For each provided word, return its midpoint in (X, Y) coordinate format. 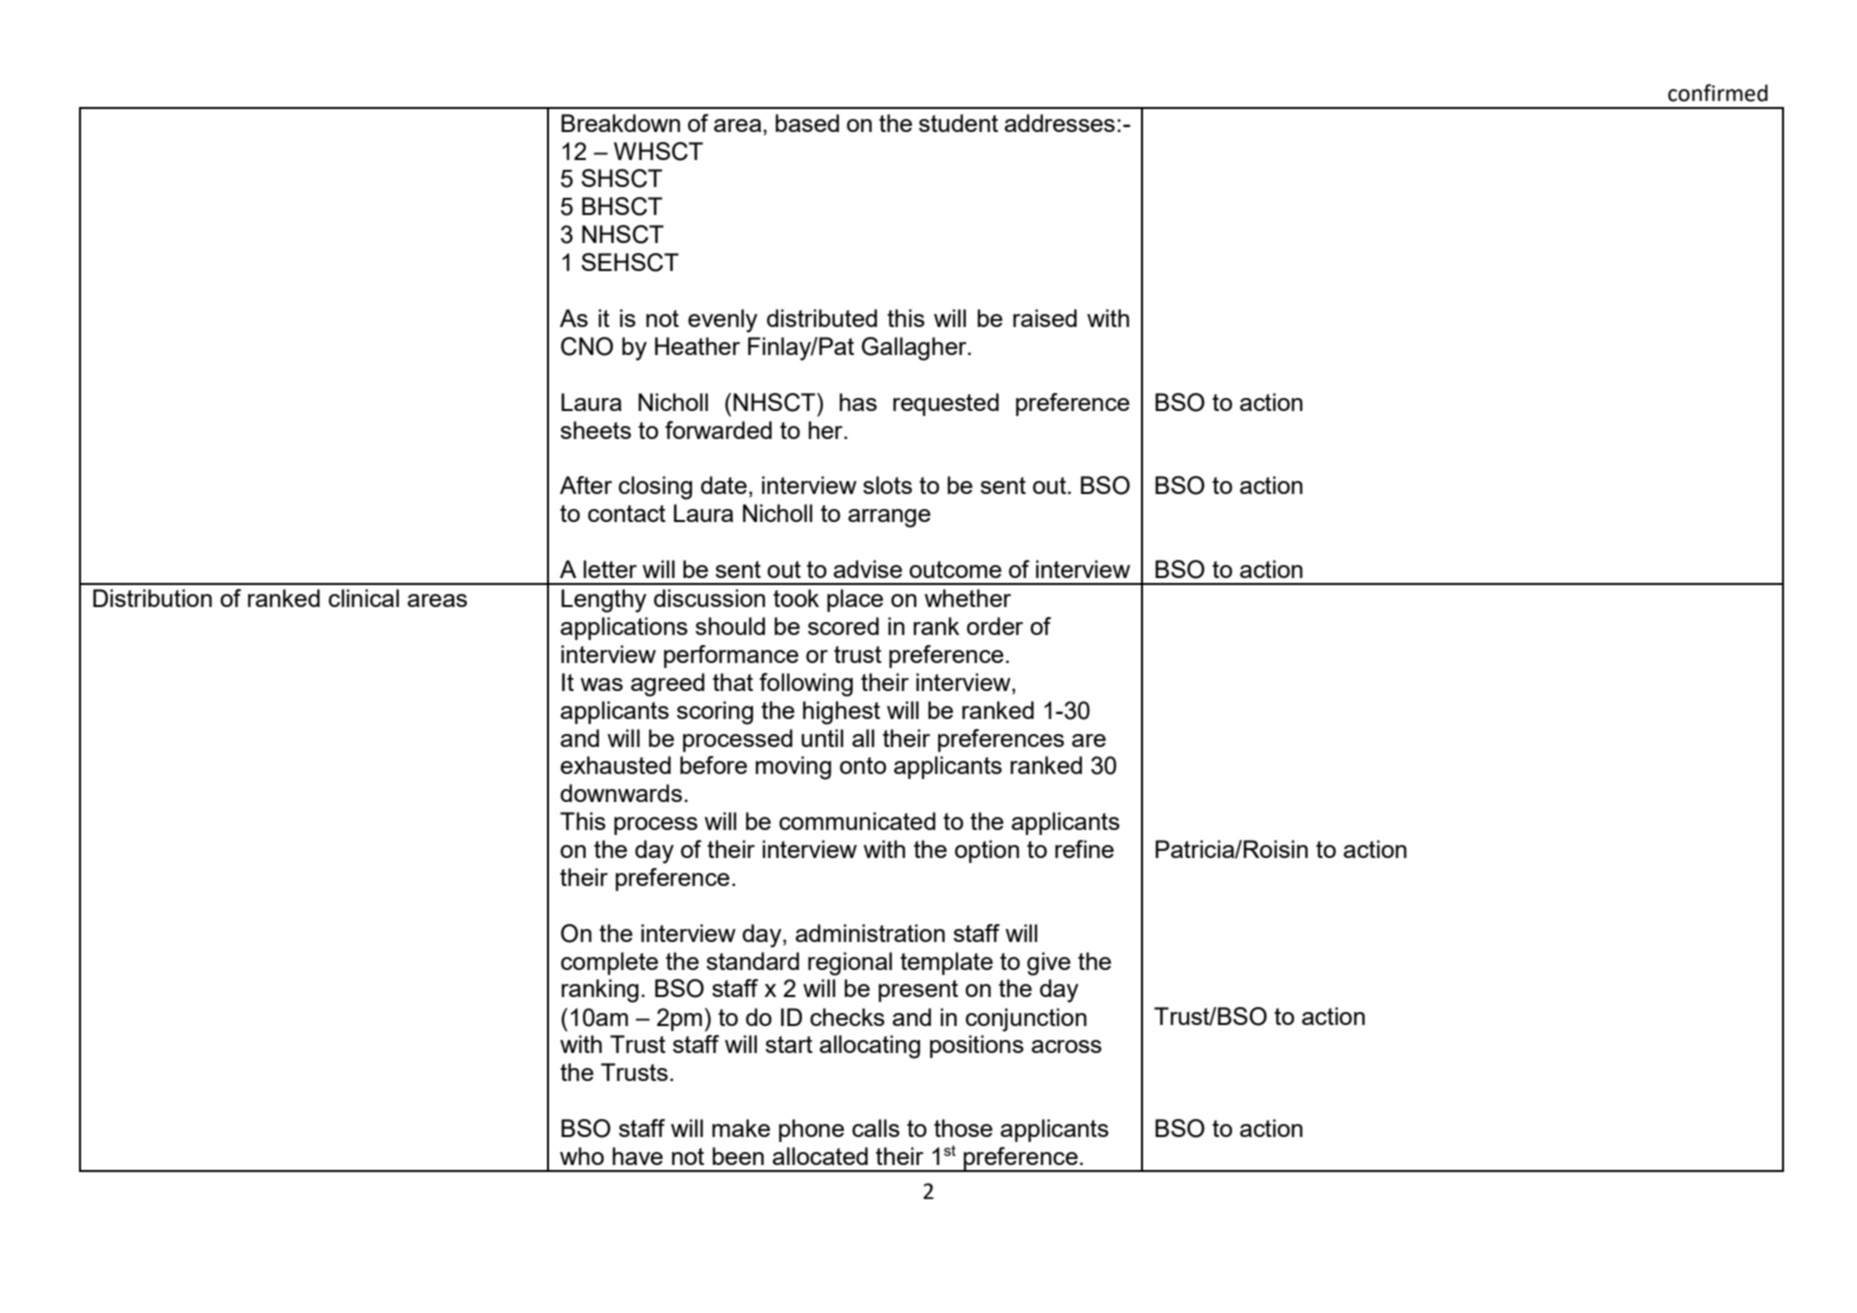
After (586, 485)
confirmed (1718, 93)
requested (946, 404)
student (958, 123)
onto (863, 765)
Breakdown (620, 123)
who (582, 1156)
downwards (621, 793)
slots (887, 485)
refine (1084, 849)
